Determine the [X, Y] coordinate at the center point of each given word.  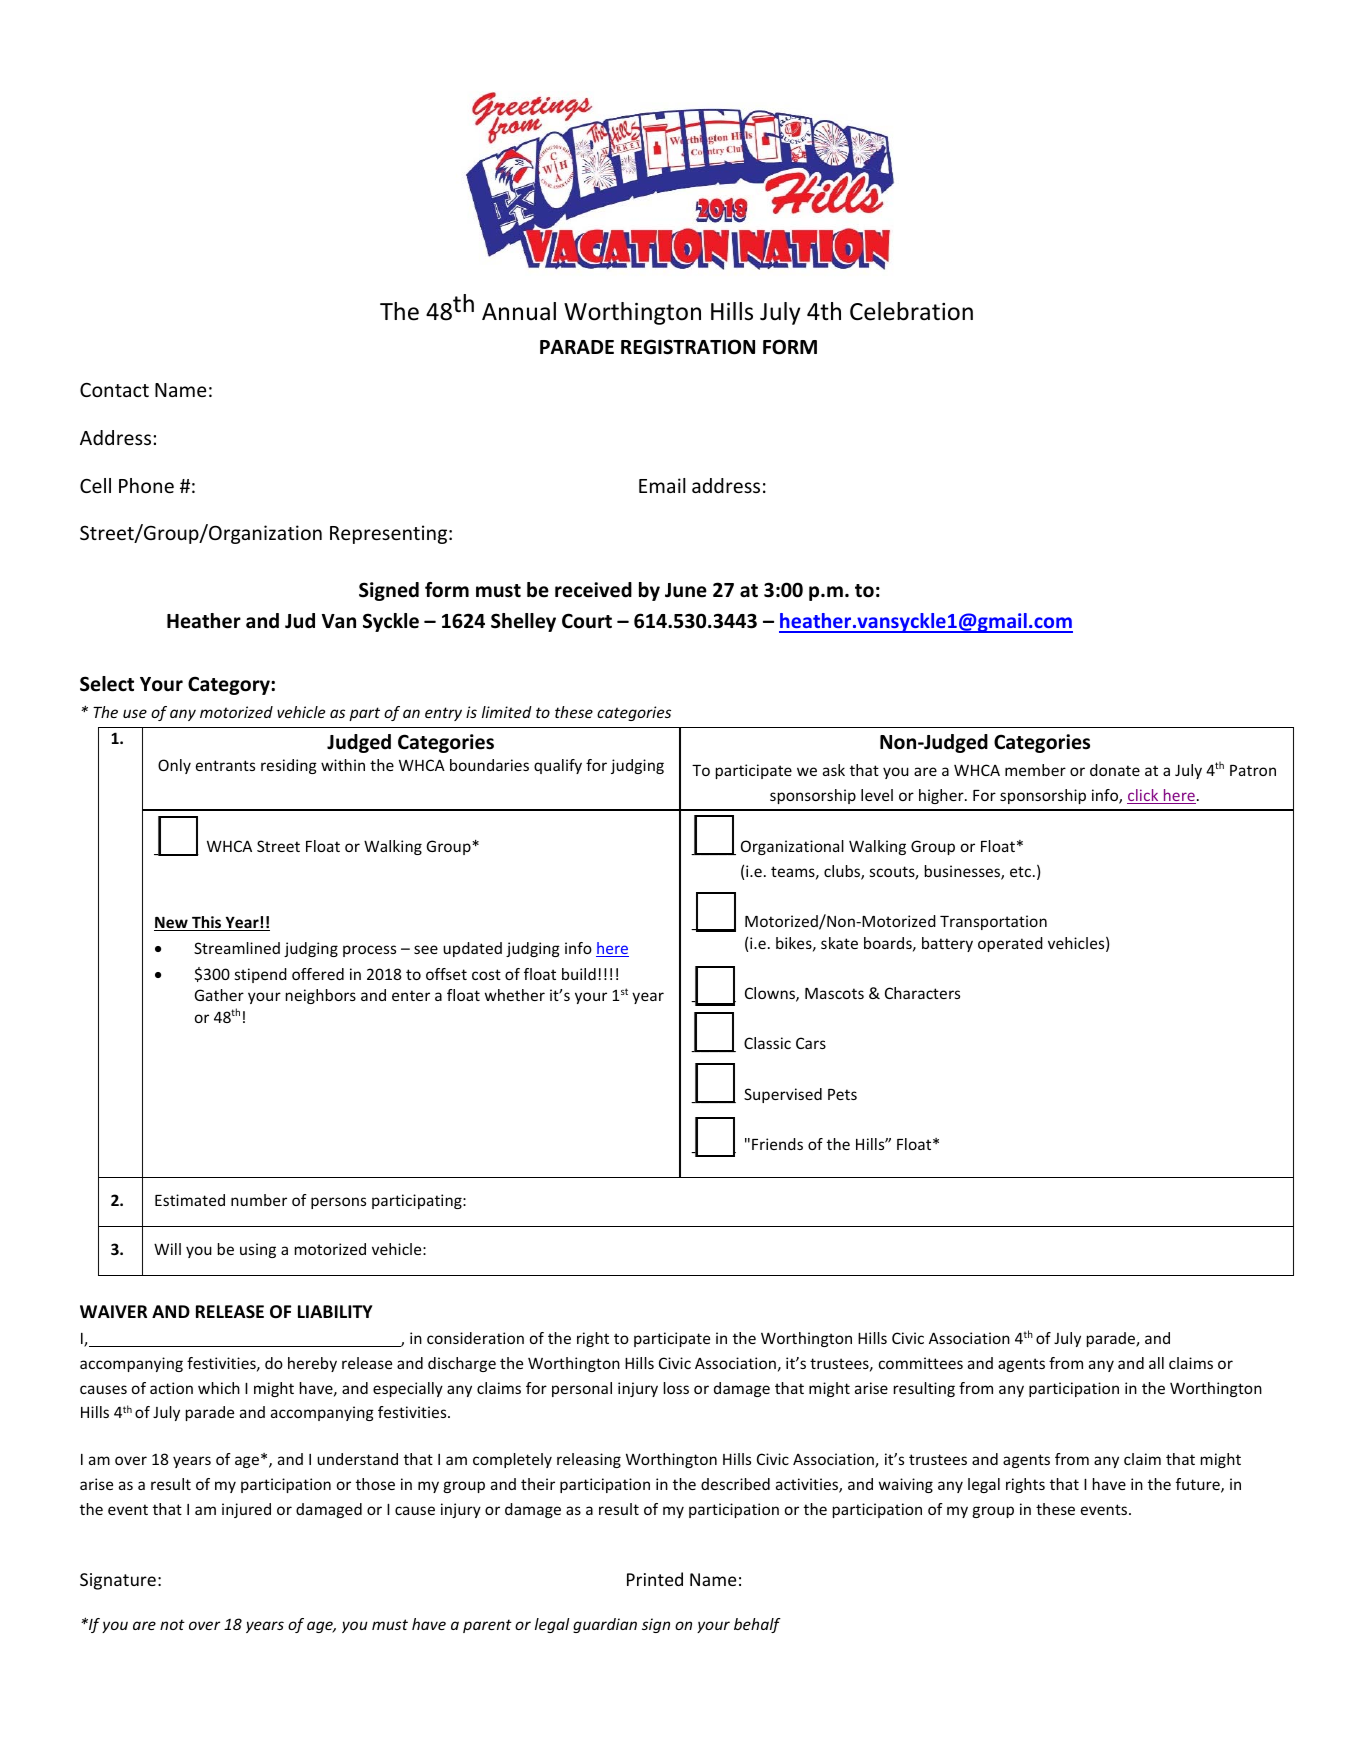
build [579, 974]
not [172, 1624]
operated [1010, 944]
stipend [261, 975]
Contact [114, 390]
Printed [655, 1579]
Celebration [911, 311]
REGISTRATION [688, 347]
